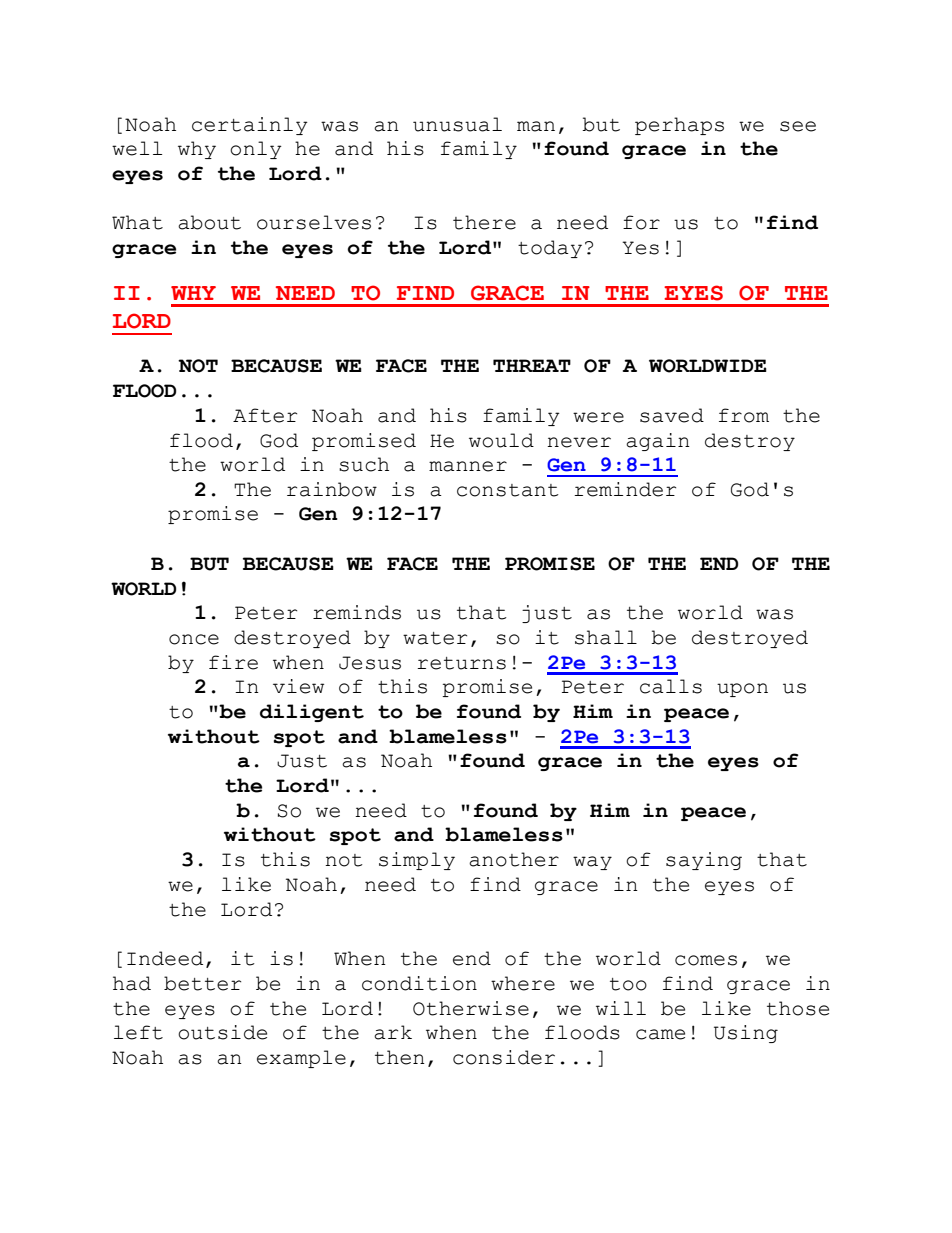 The image size is (952, 1233). I want to click on another, so click(514, 859).
